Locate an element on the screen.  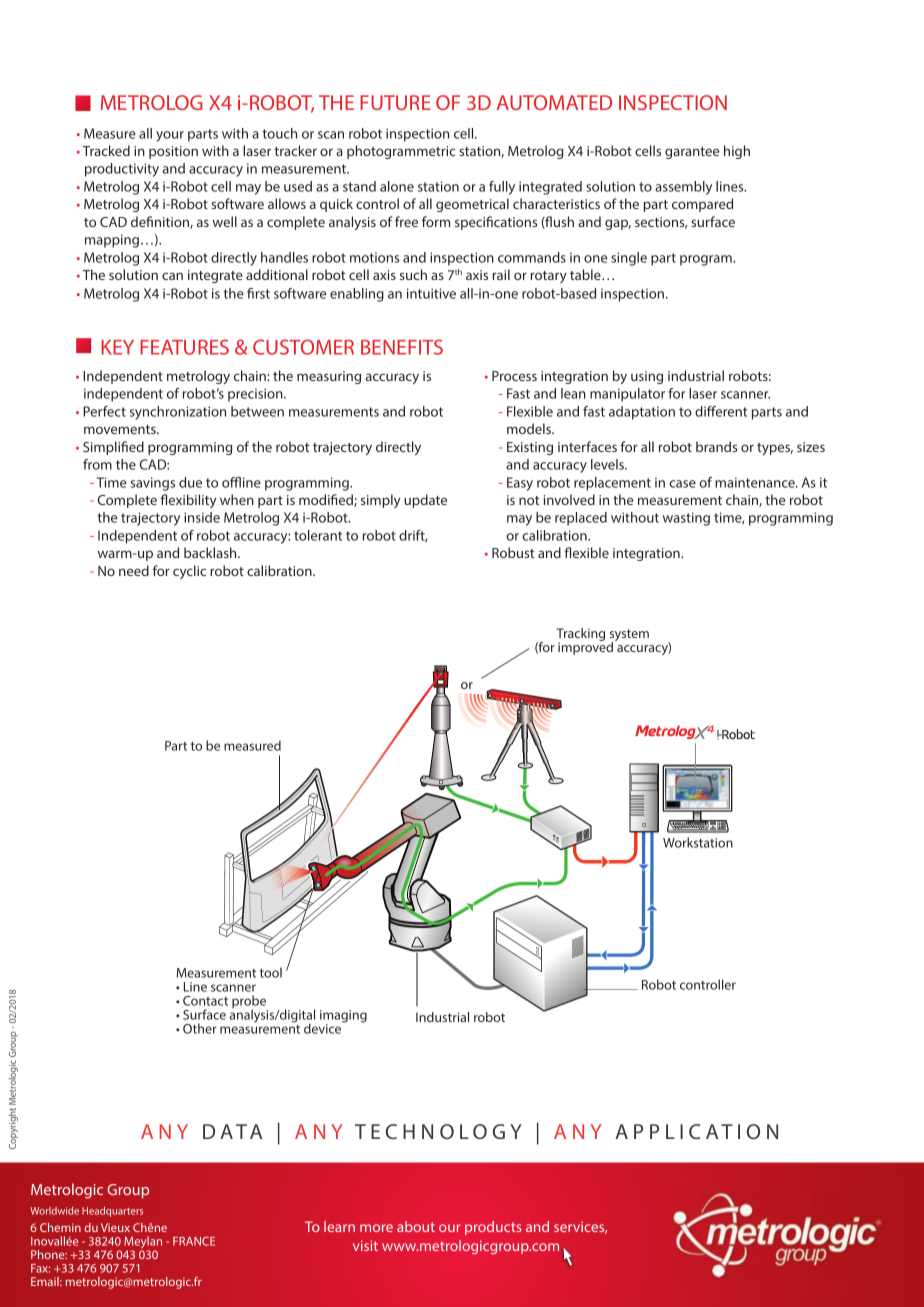
Headquarters is located at coordinates (112, 1212).
